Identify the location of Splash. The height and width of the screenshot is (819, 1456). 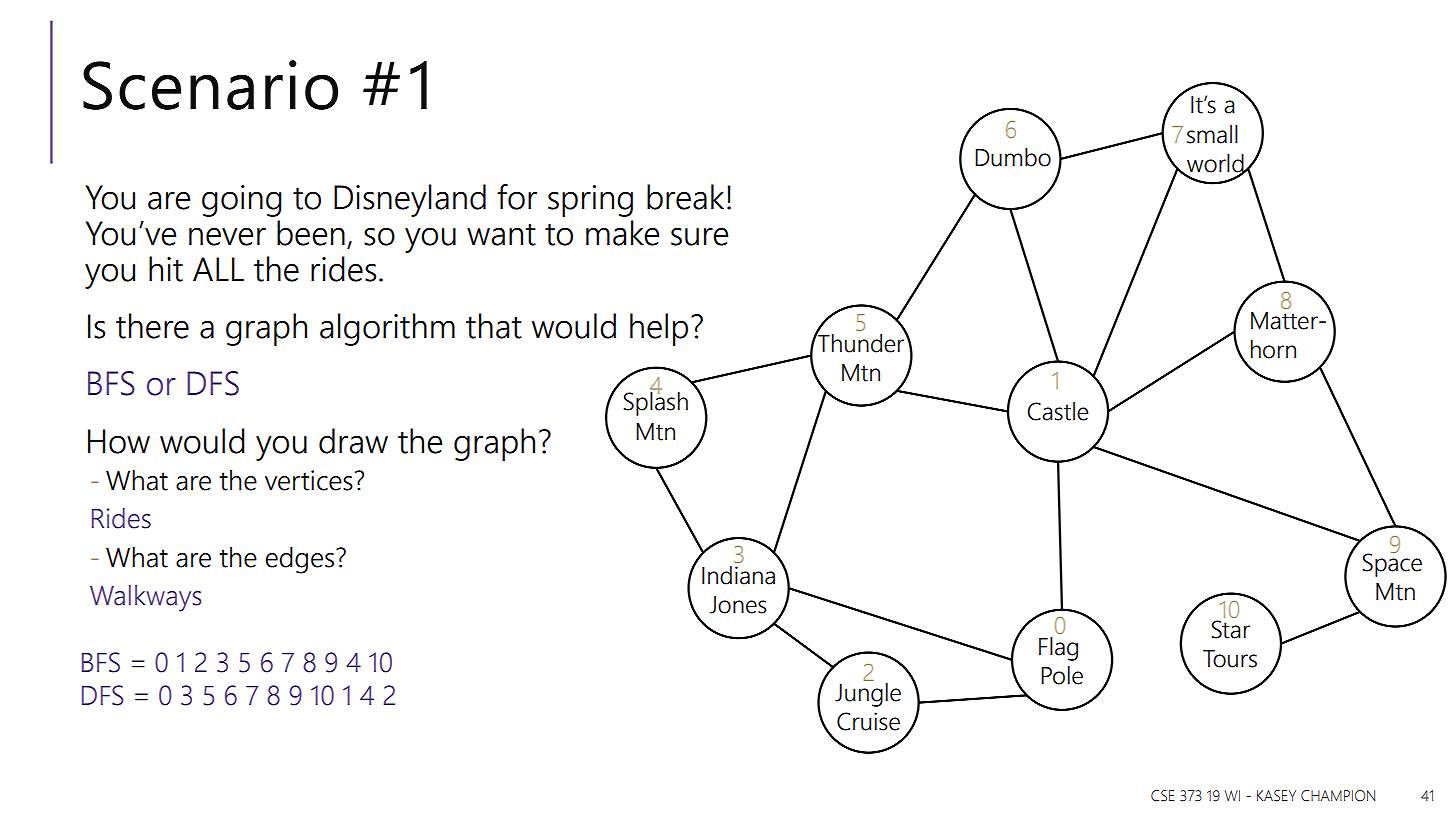
(655, 403).
